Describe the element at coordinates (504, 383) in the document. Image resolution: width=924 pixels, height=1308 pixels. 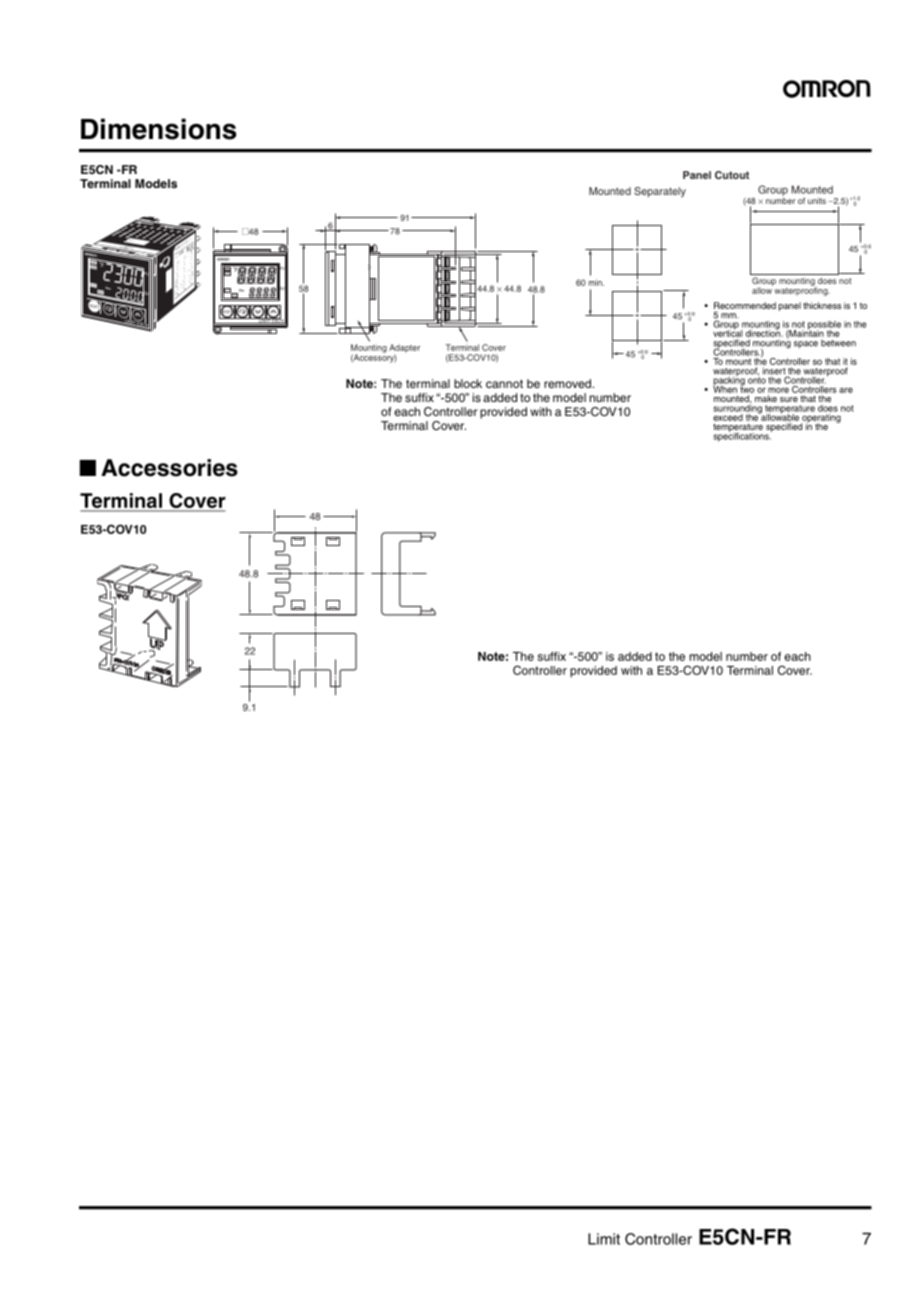
I see `cannot` at that location.
